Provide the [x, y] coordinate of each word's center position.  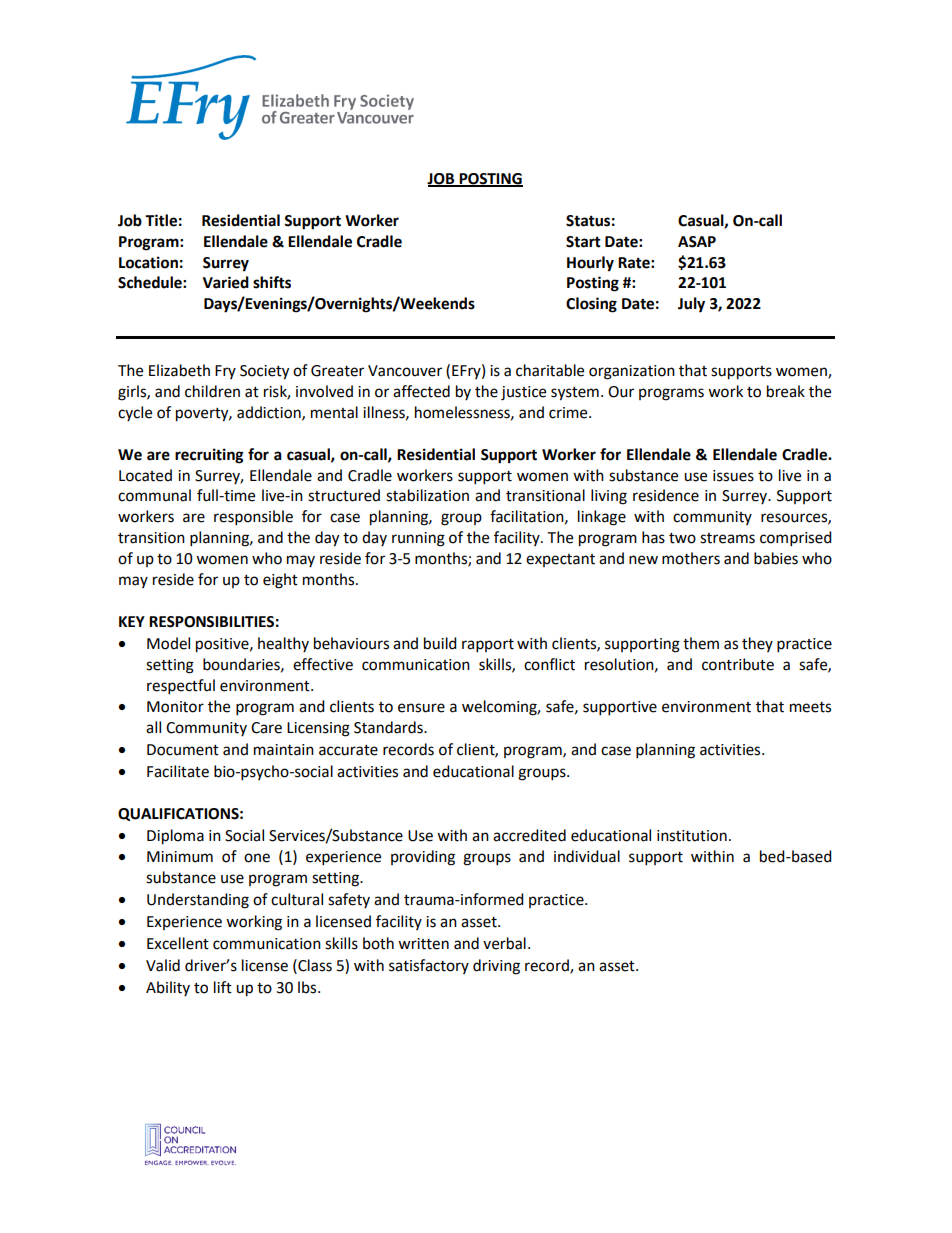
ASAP [697, 242]
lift [223, 987]
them [701, 643]
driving [496, 967]
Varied [226, 282]
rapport [488, 646]
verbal [504, 943]
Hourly [590, 264]
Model [168, 643]
